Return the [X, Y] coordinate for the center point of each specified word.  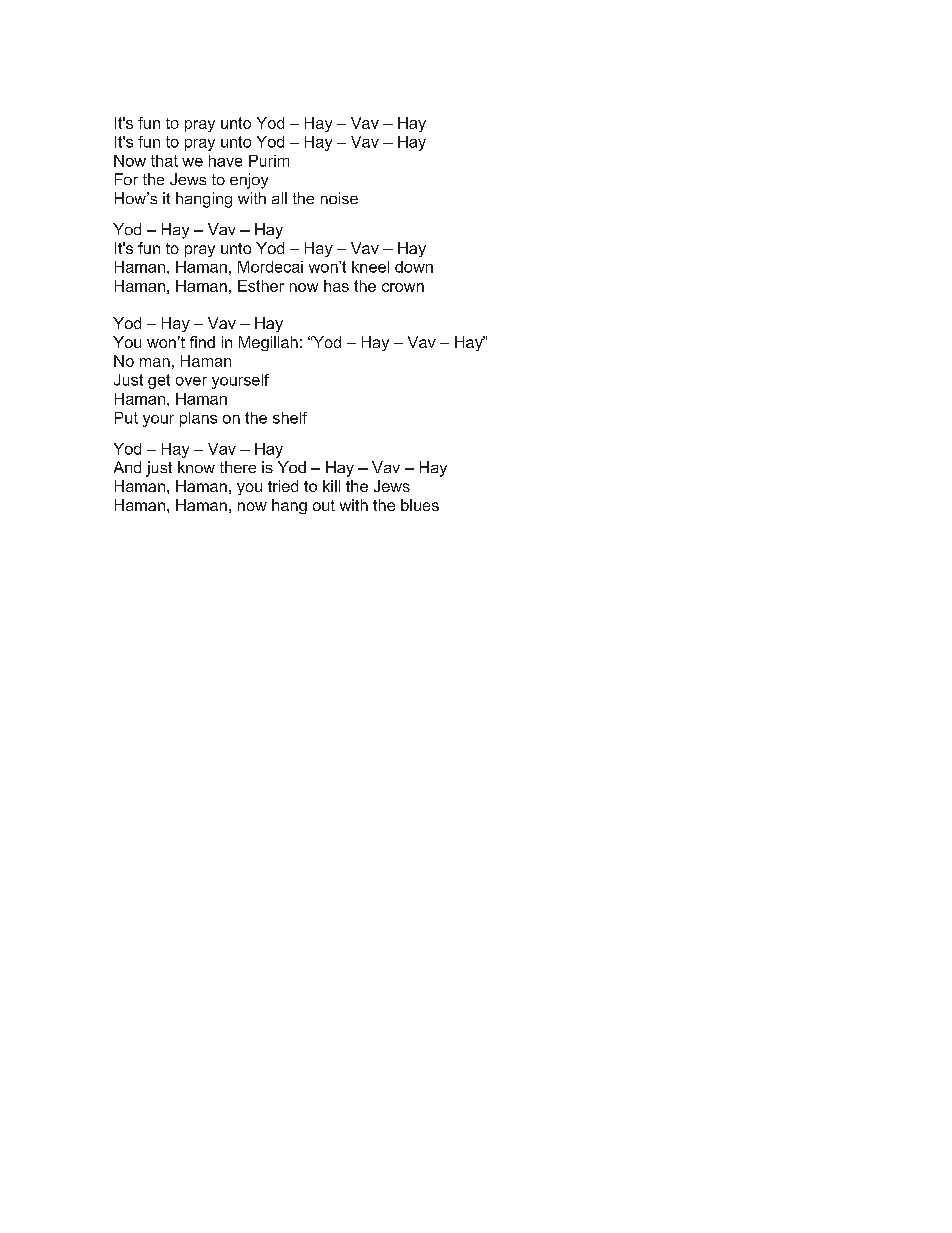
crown [403, 287]
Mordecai [270, 267]
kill [331, 486]
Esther [261, 286]
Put [126, 418]
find [202, 342]
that [164, 161]
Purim [269, 161]
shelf [290, 418]
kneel [370, 267]
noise [339, 198]
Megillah [268, 343]
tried [283, 486]
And [127, 467]
